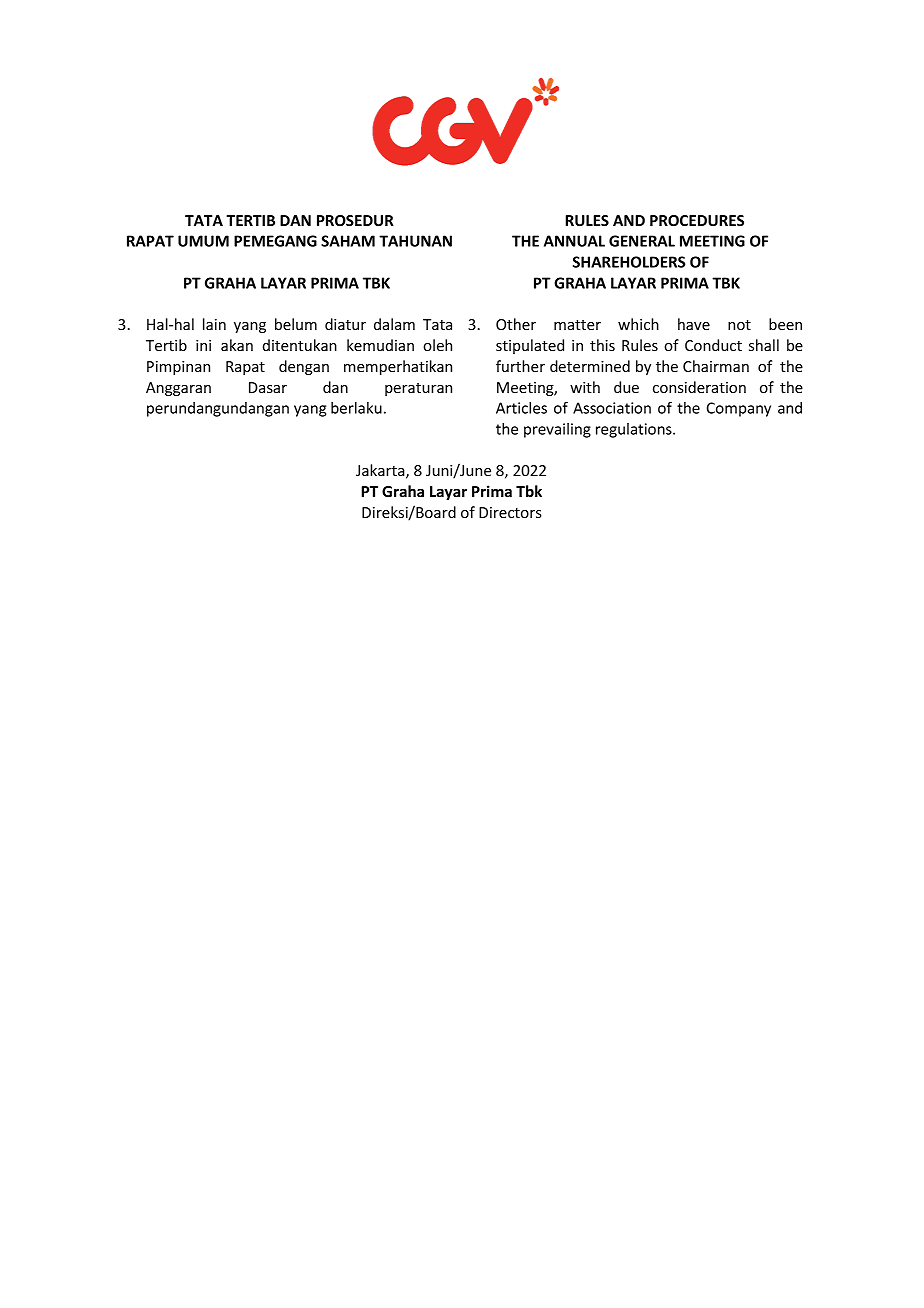 This page has width=924, height=1308. I want to click on ANNUAL, so click(574, 241).
